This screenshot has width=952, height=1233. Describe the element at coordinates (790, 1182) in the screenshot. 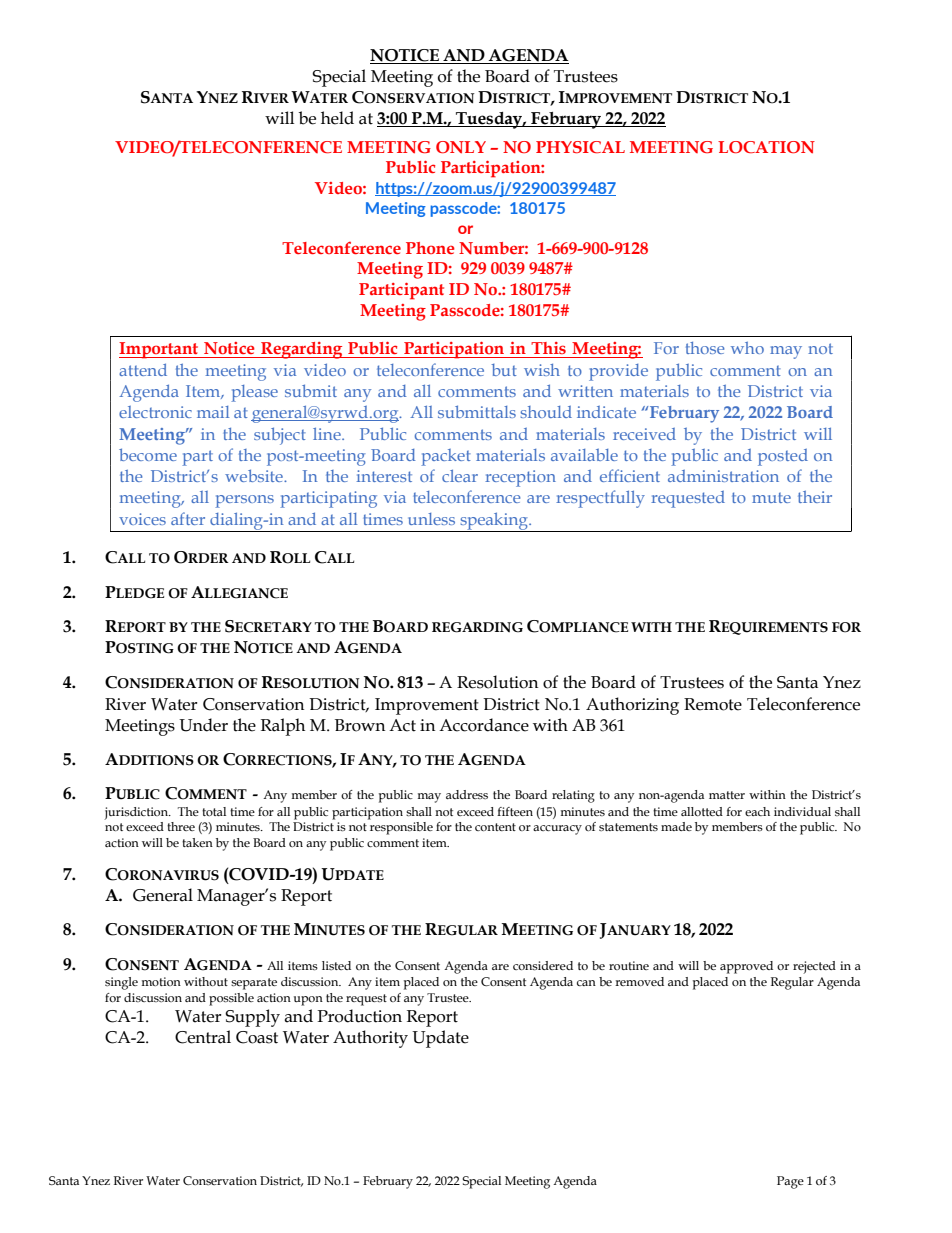

I see `Page` at that location.
